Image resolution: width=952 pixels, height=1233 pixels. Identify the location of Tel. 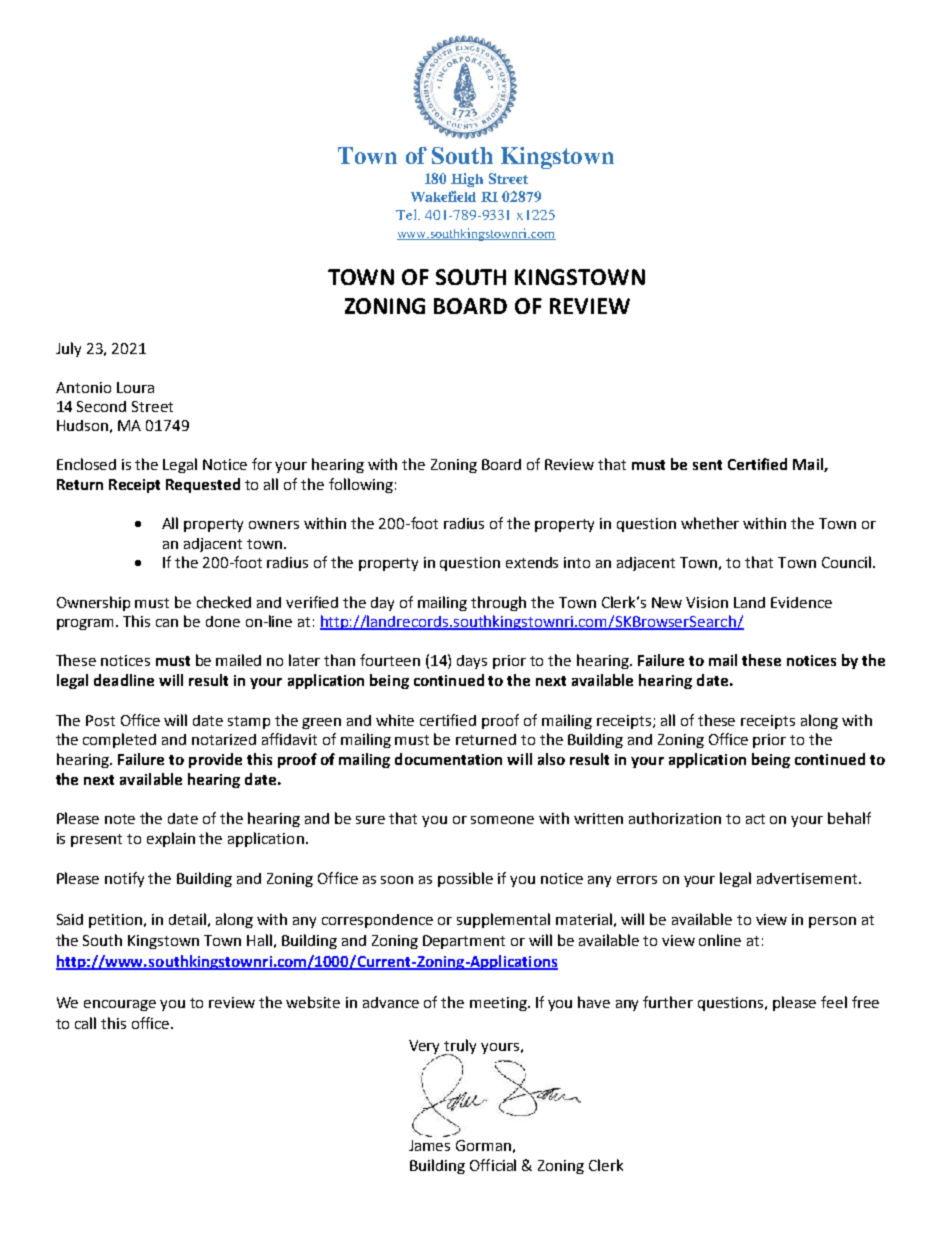
(407, 214).
